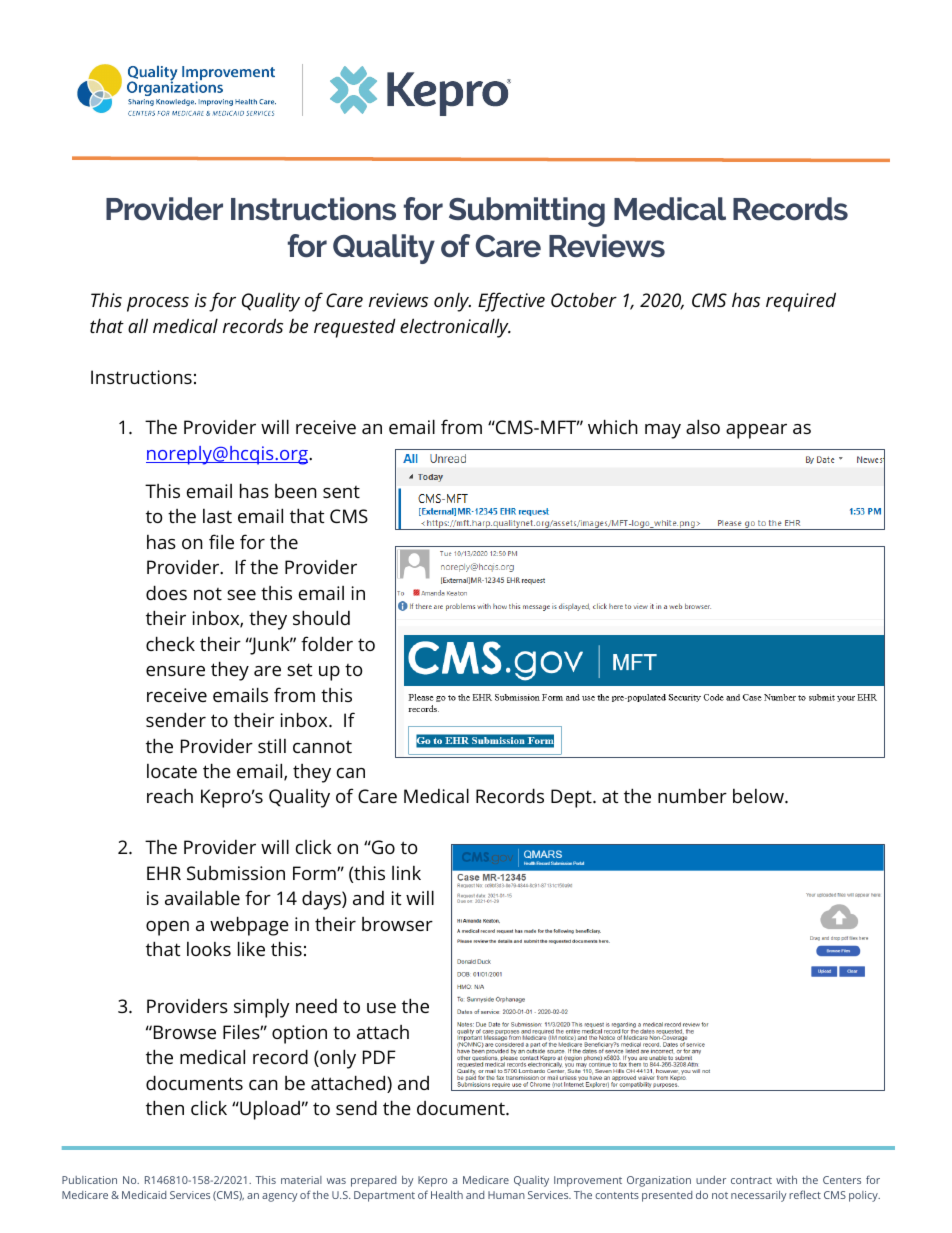 This document has width=952, height=1233. I want to click on process, so click(158, 304).
